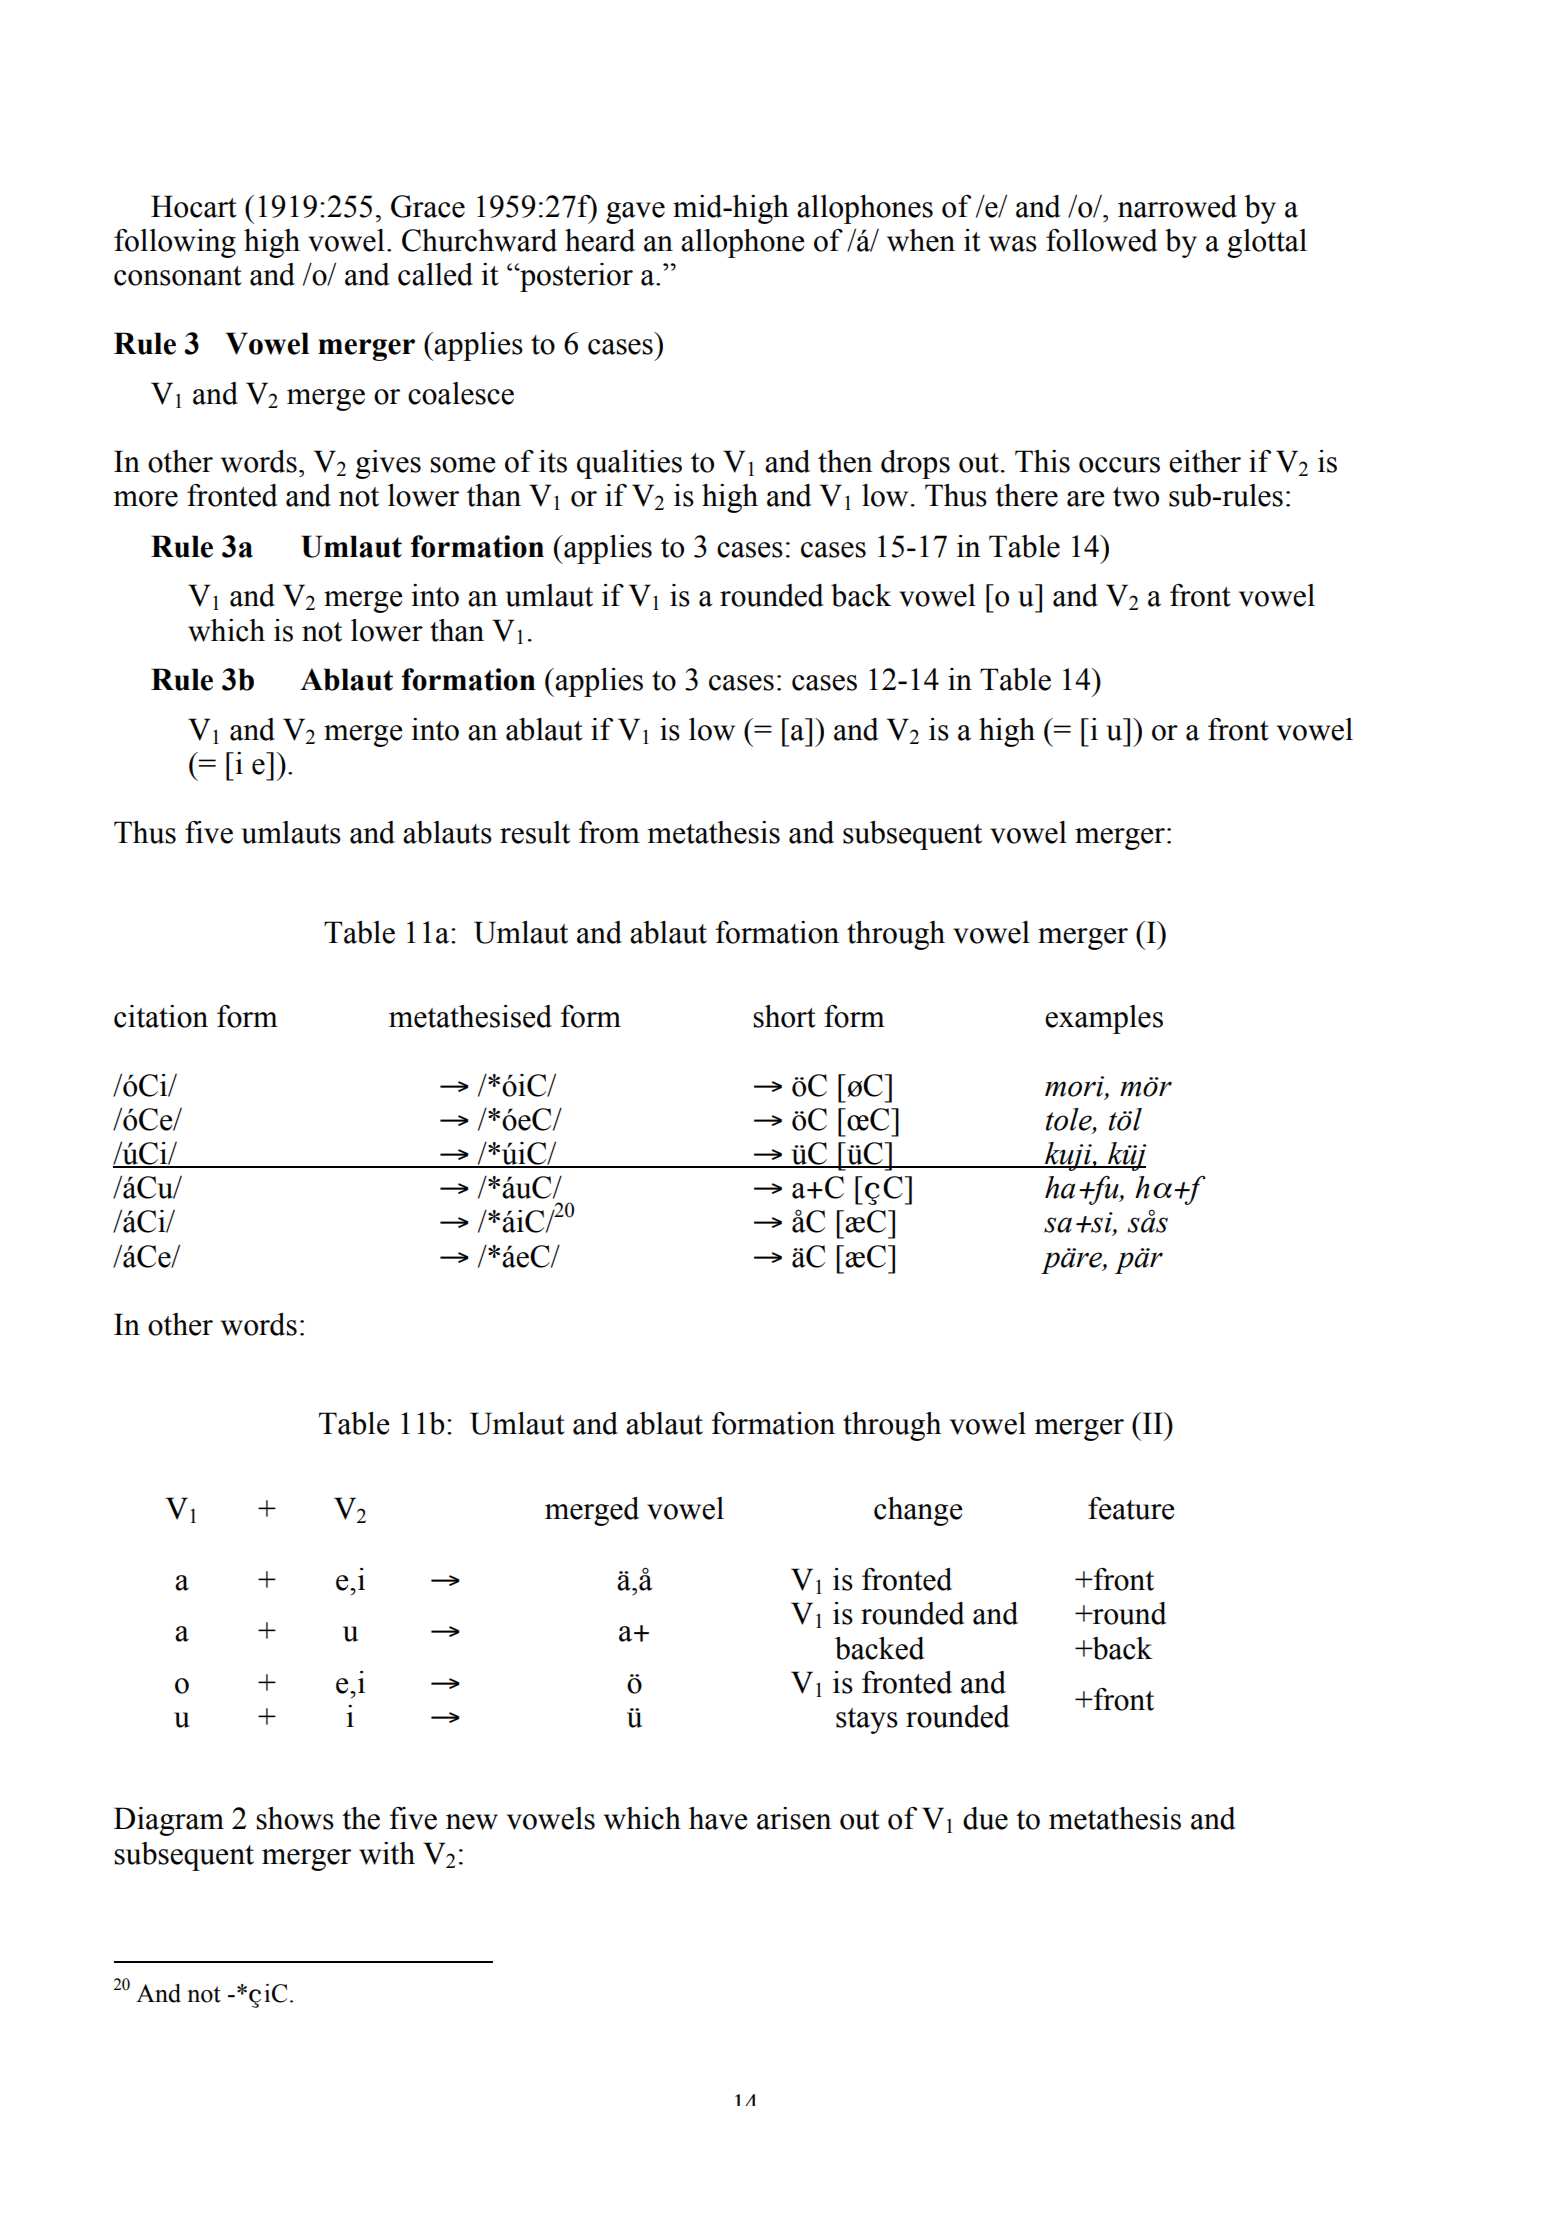 The height and width of the screenshot is (2214, 1565). Describe the element at coordinates (1104, 1019) in the screenshot. I see `examples` at that location.
